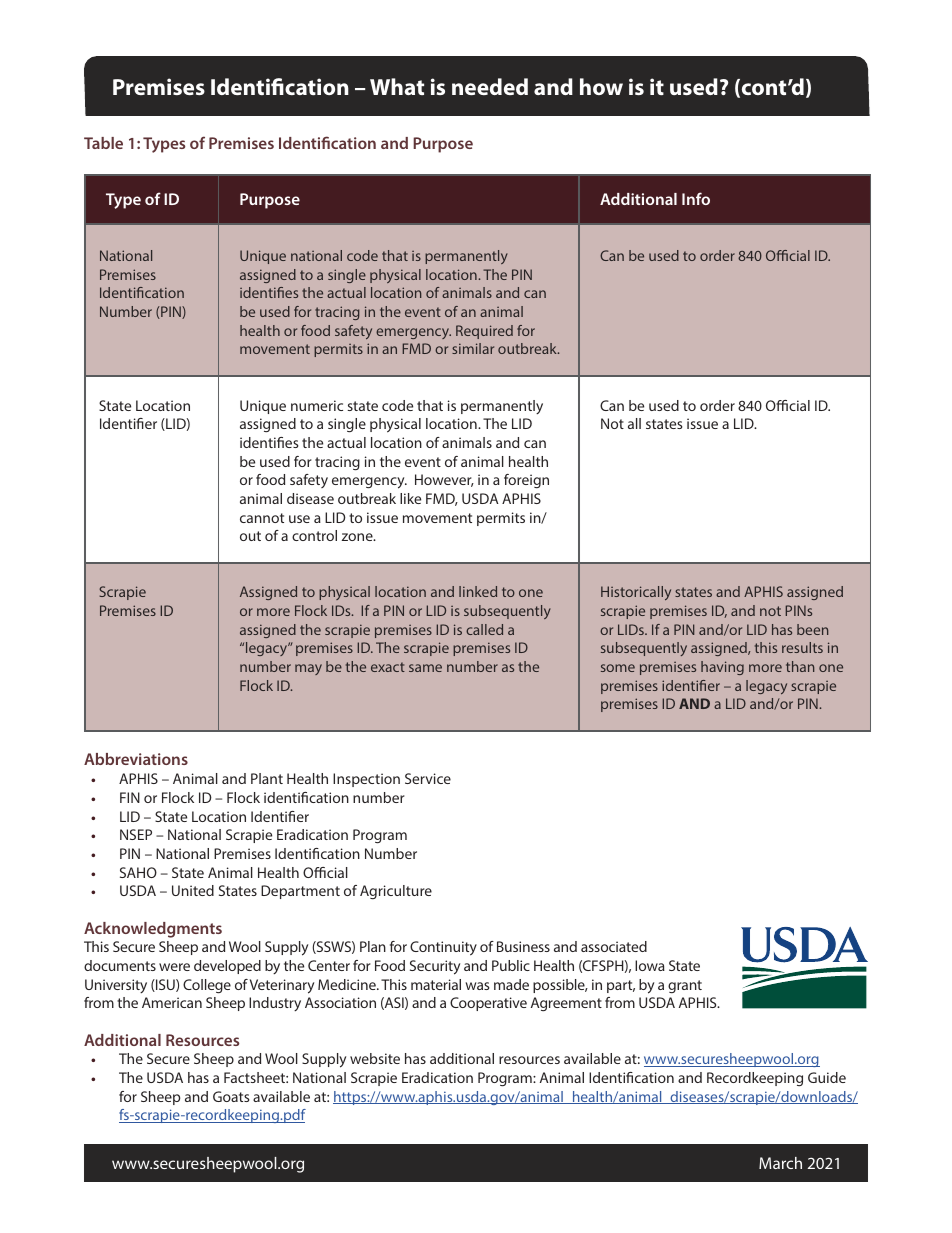  Describe the element at coordinates (696, 198) in the screenshot. I see `Info` at that location.
